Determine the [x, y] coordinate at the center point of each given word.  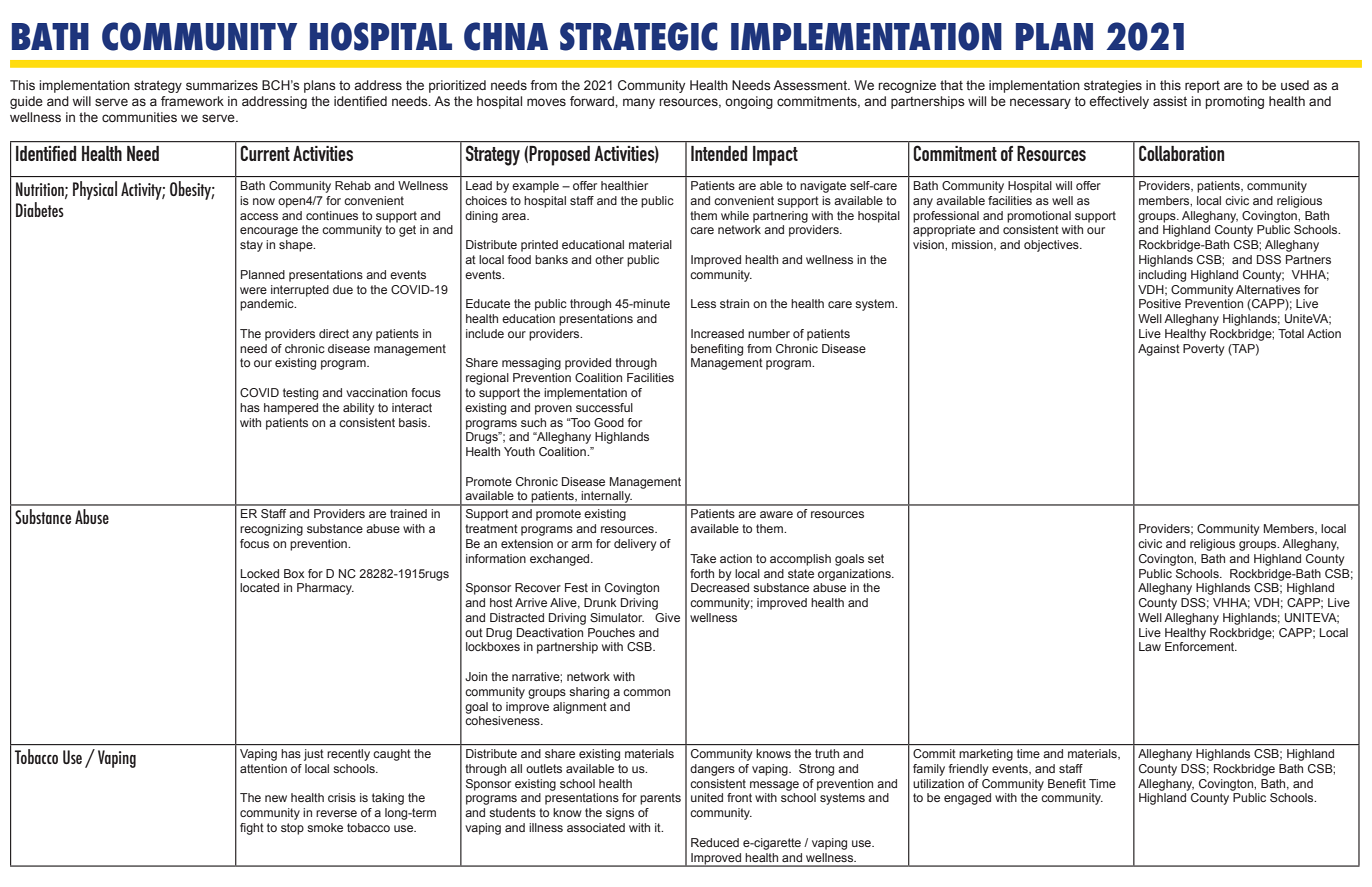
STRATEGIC [639, 36]
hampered [291, 409]
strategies [1113, 86]
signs [620, 814]
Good [609, 422]
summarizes [222, 85]
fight [252, 829]
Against [1159, 350]
